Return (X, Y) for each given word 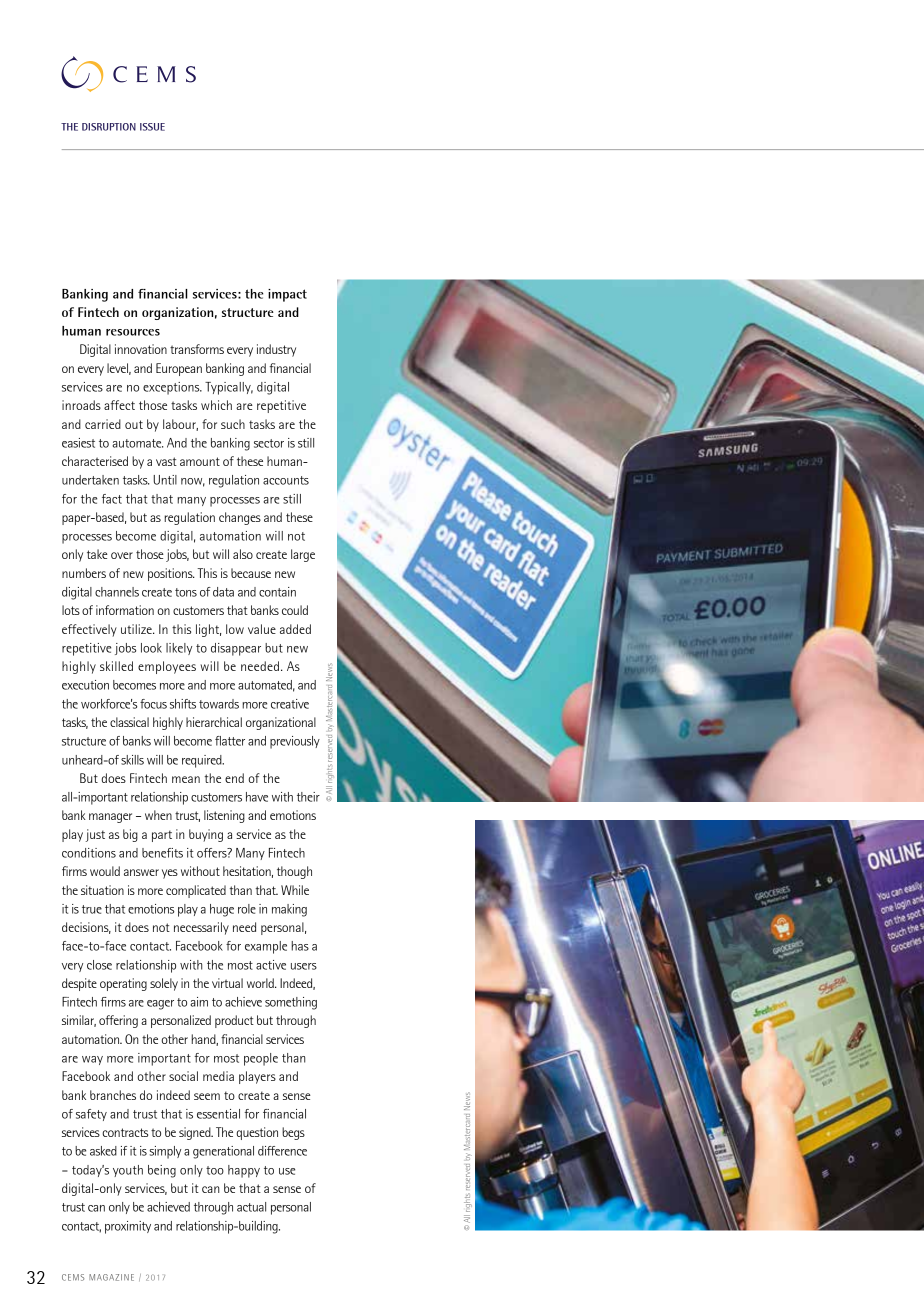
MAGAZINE (111, 1277)
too (215, 1170)
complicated (196, 891)
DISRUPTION (109, 127)
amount (200, 461)
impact (287, 295)
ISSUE (152, 127)
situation (102, 890)
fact (112, 499)
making (289, 910)
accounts (286, 480)
